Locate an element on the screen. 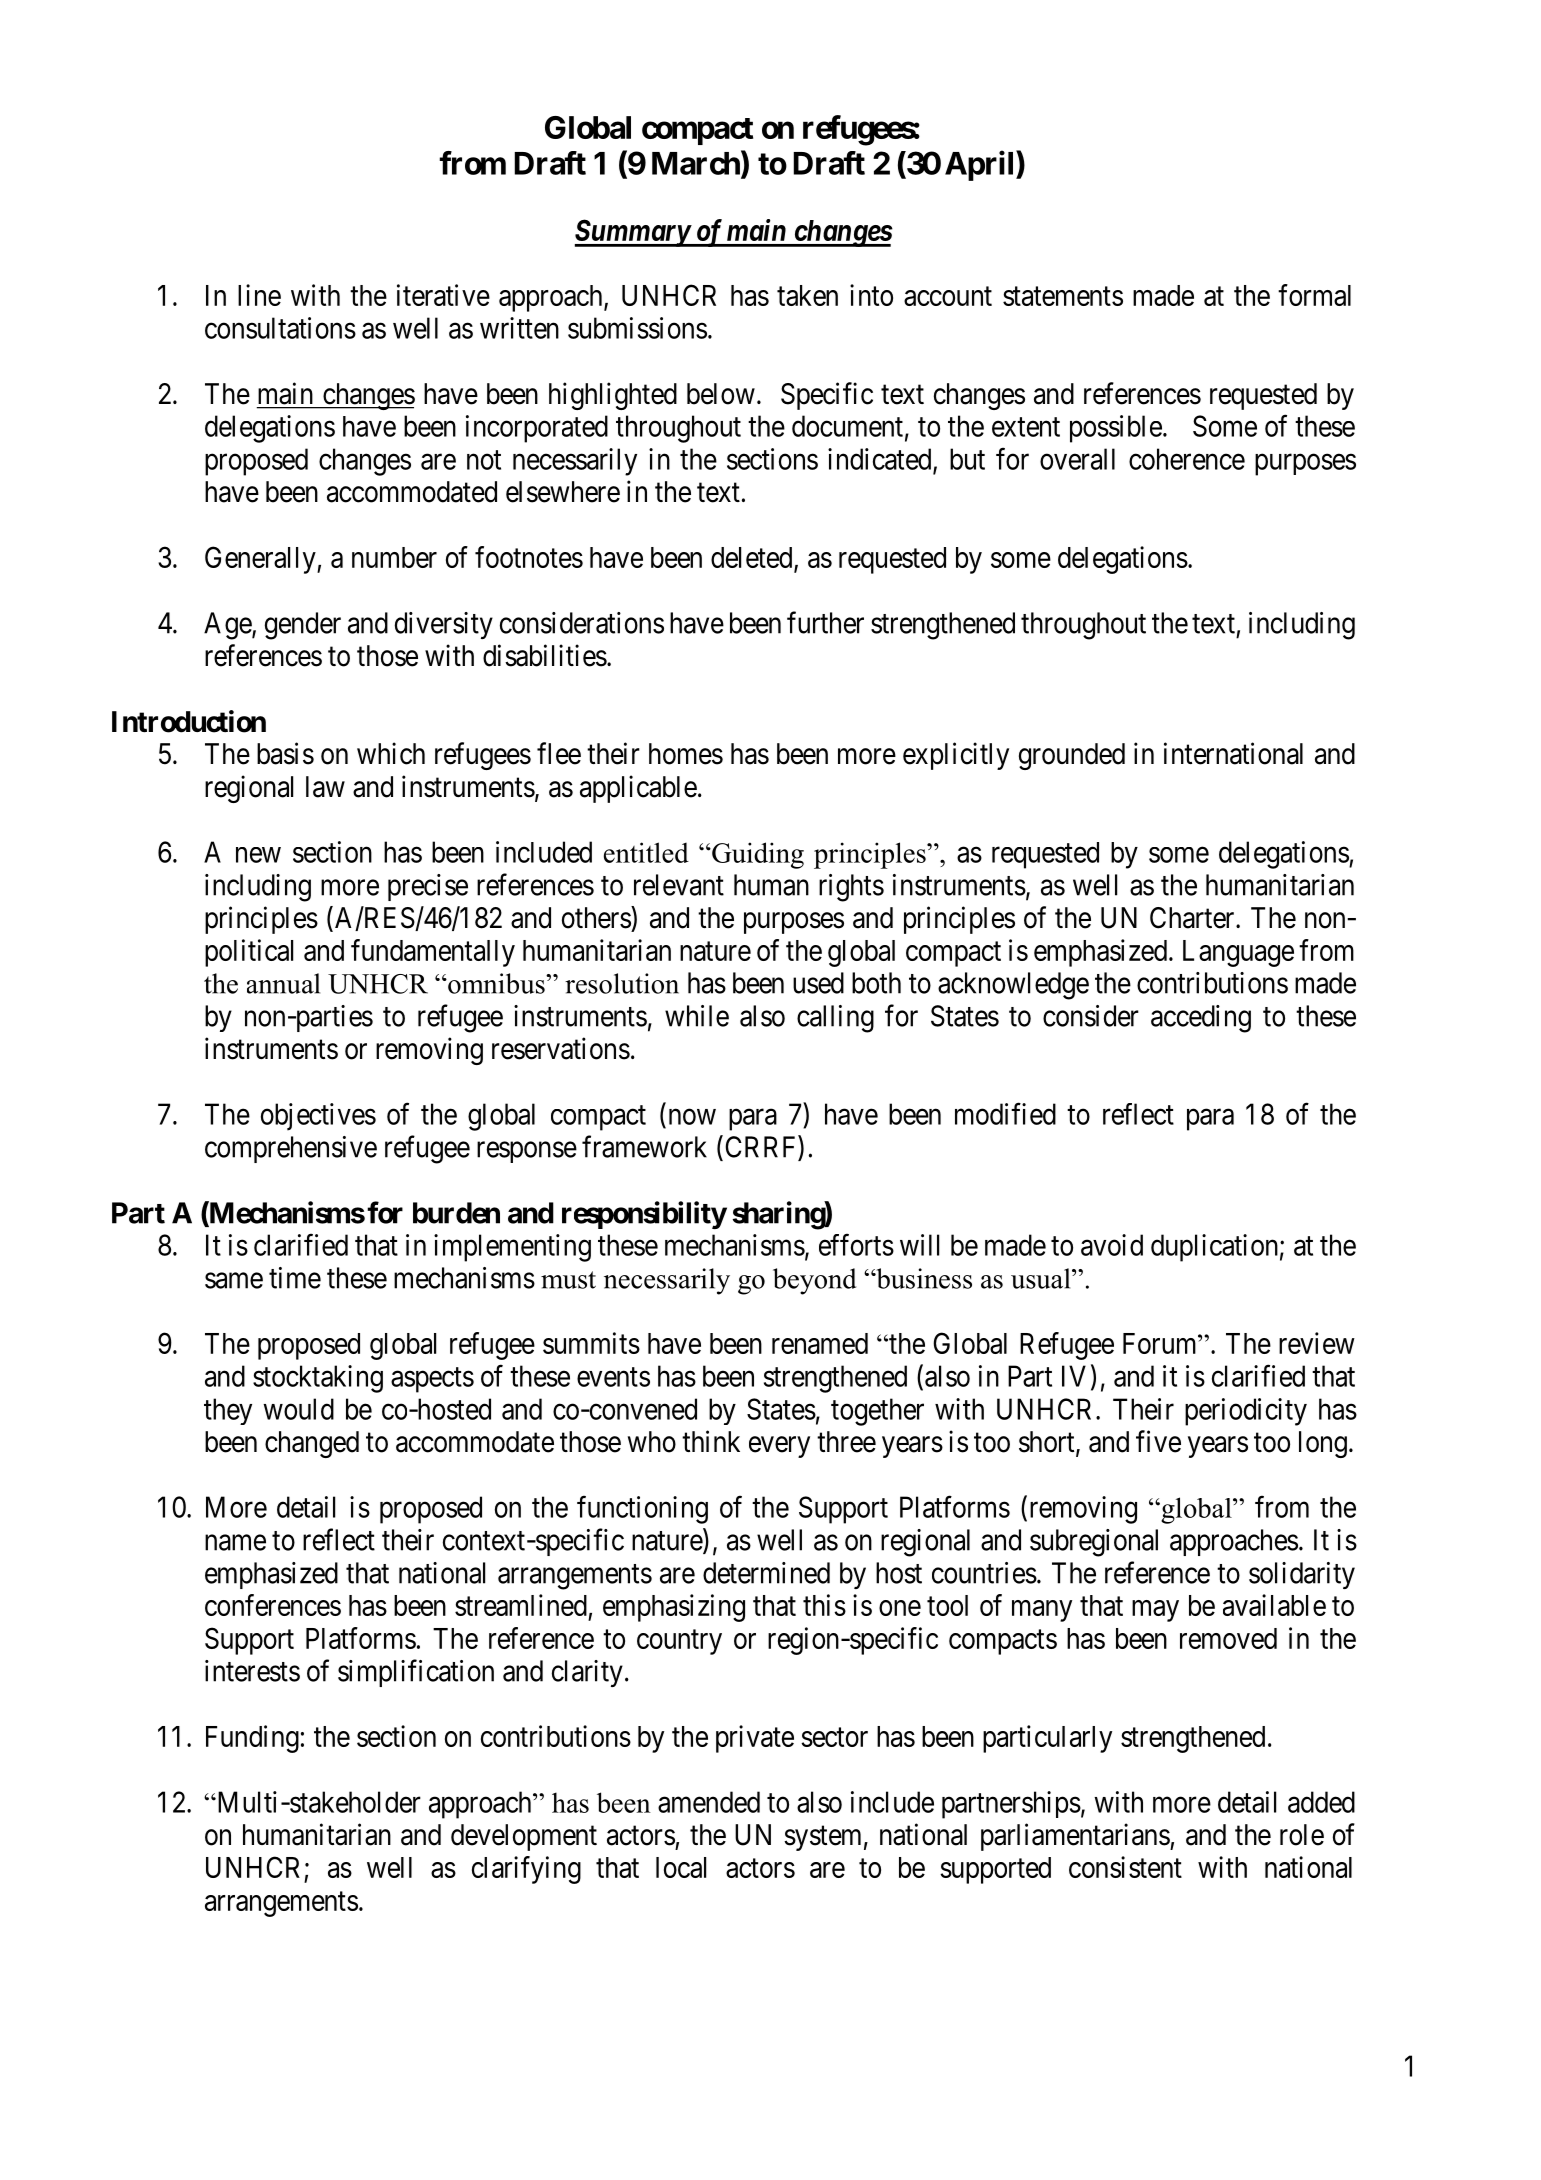  annual is located at coordinates (283, 983).
